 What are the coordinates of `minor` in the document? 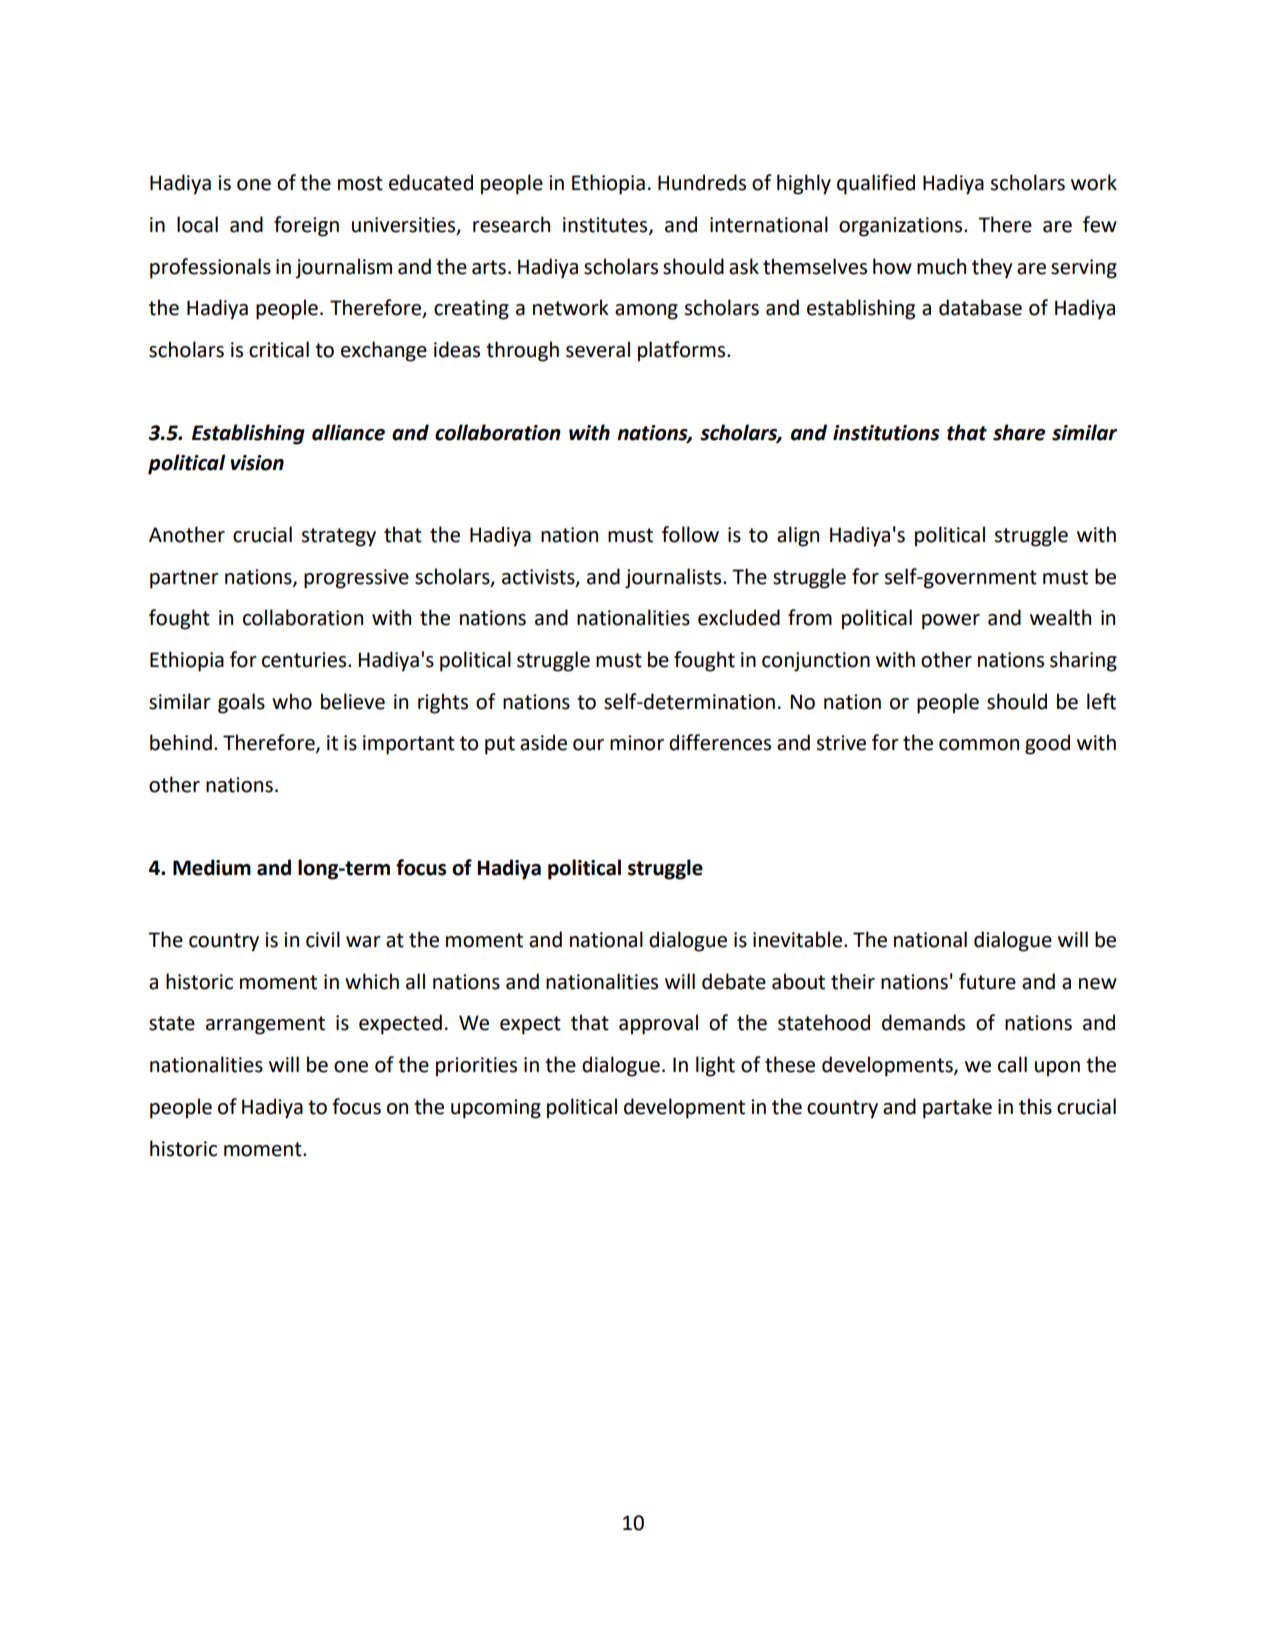 It's located at (637, 743).
